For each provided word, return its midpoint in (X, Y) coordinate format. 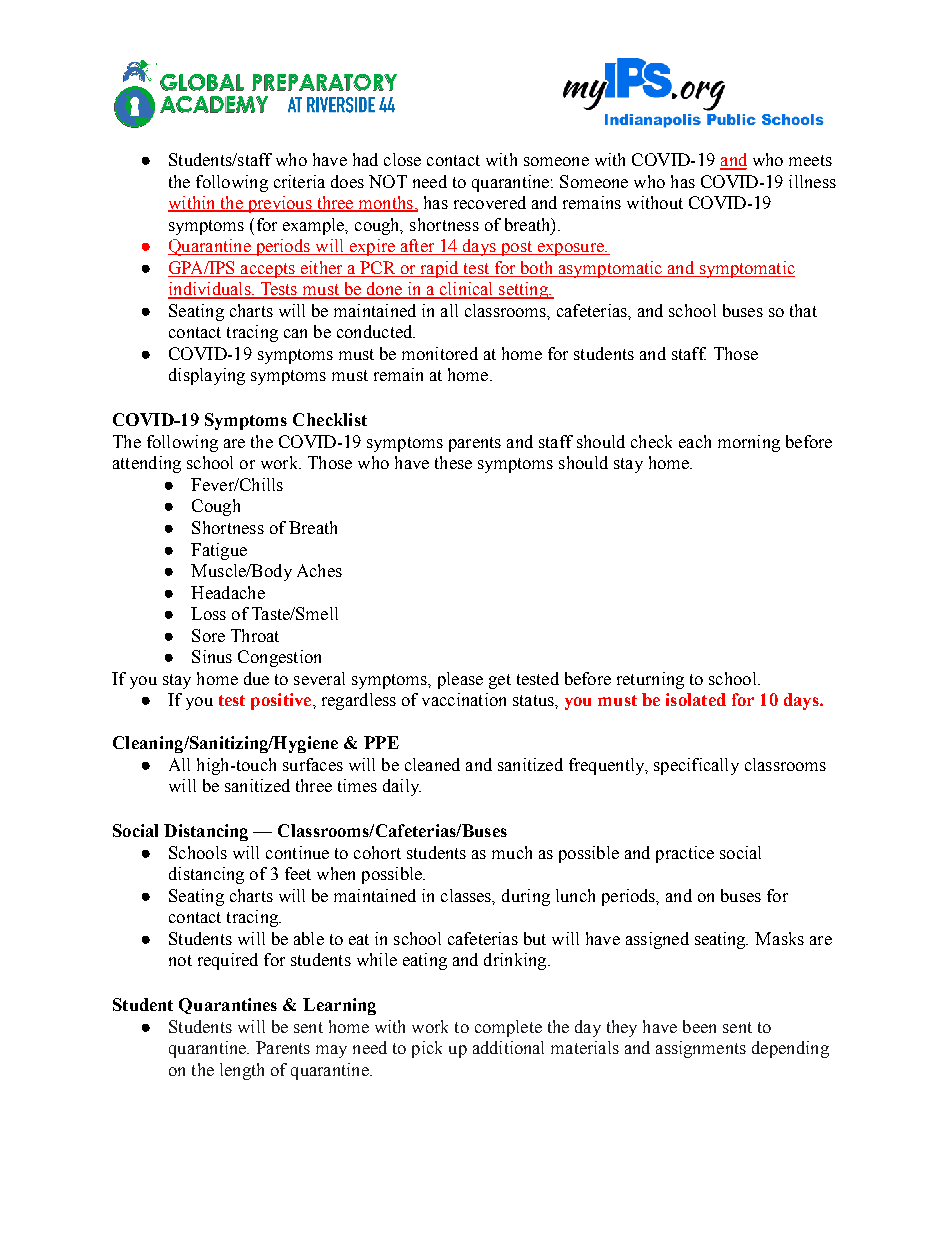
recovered (490, 202)
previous (279, 204)
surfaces (313, 764)
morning (749, 443)
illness (812, 181)
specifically (696, 766)
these (453, 462)
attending (147, 464)
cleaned (432, 764)
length (242, 1071)
